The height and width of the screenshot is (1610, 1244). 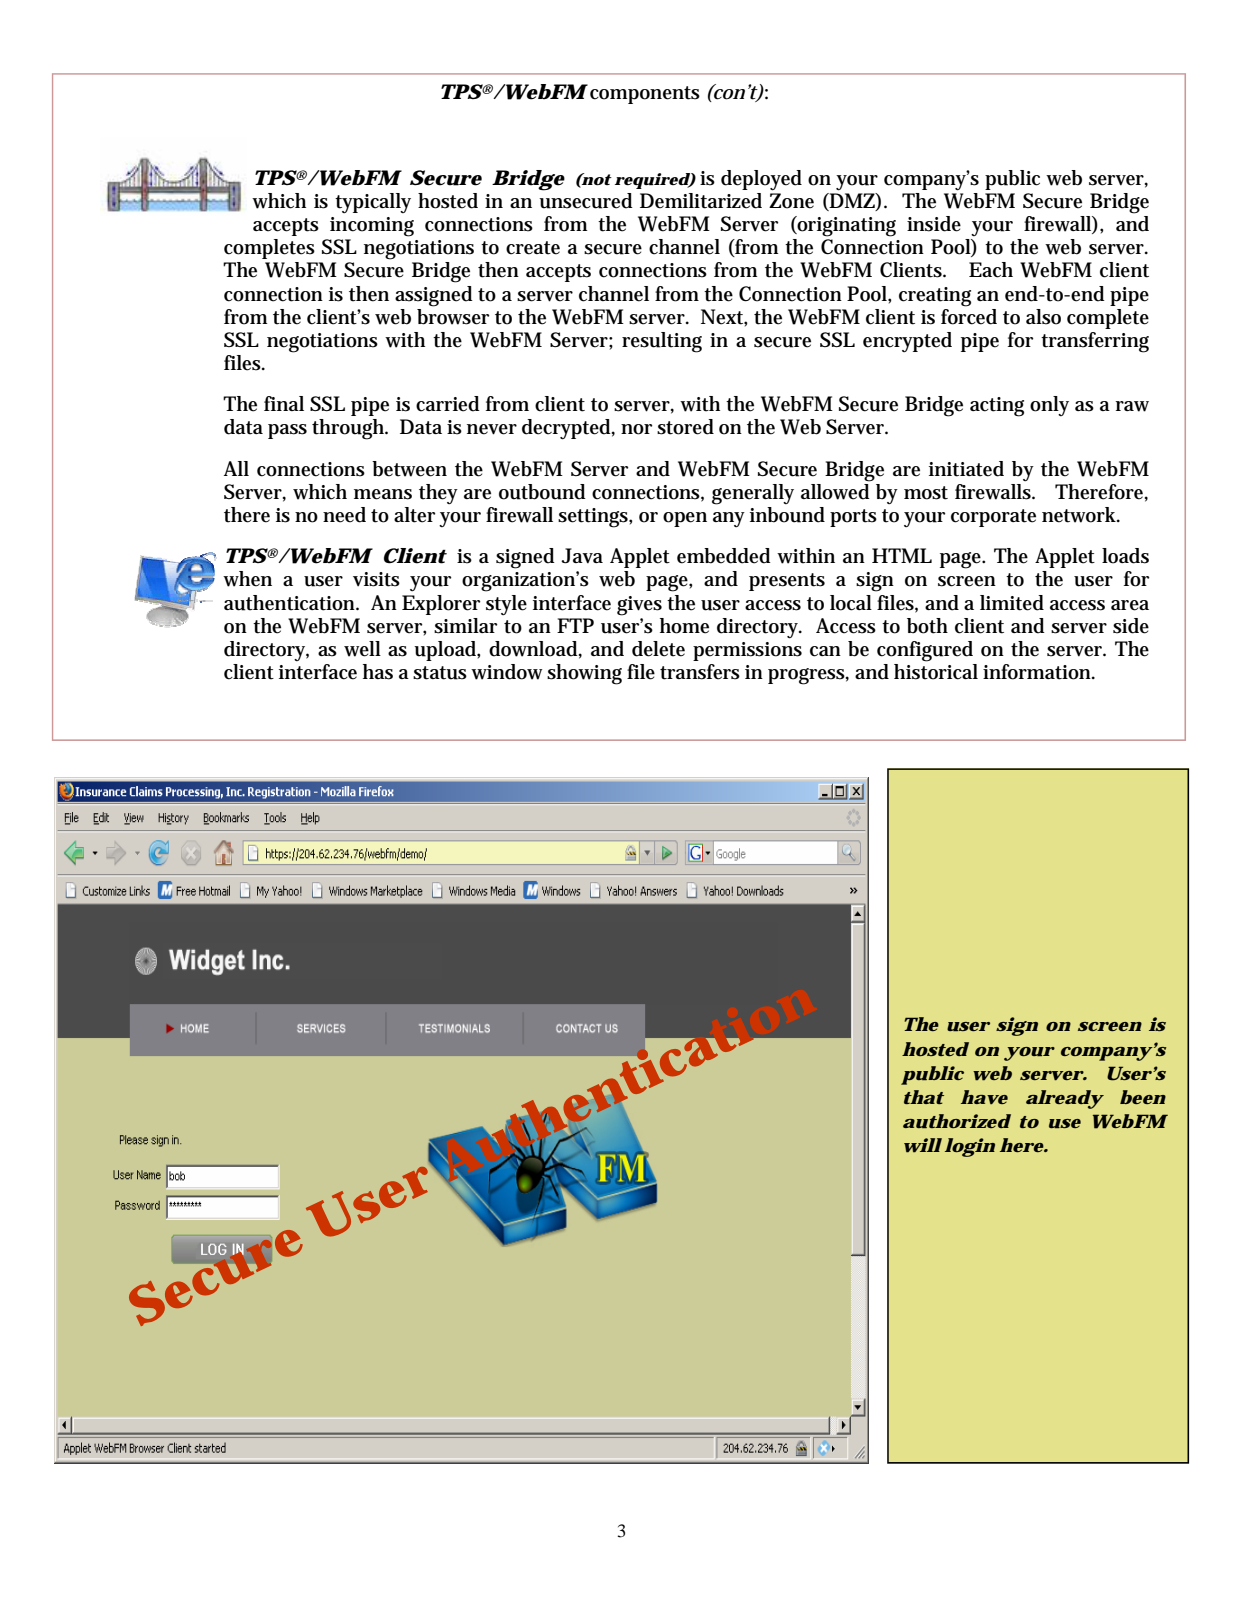 What do you see at coordinates (991, 270) in the screenshot?
I see `Each` at bounding box center [991, 270].
